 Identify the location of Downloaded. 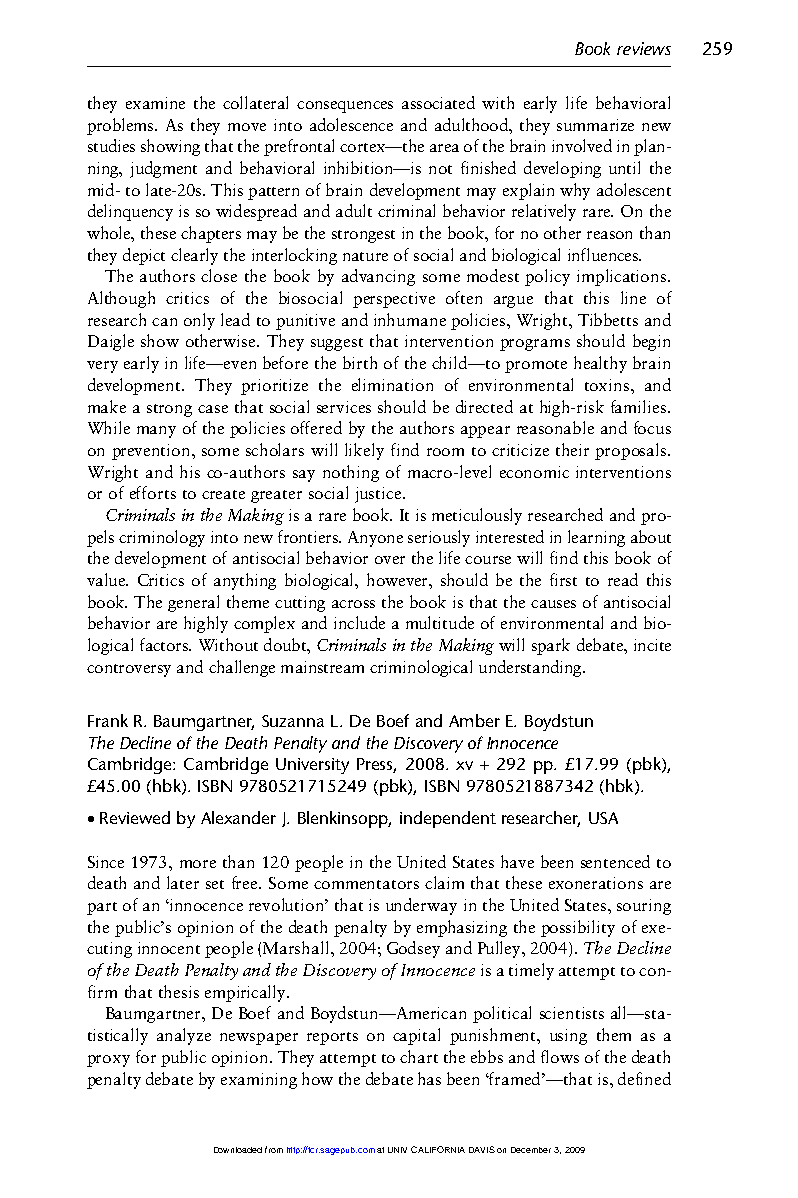
(238, 1150).
